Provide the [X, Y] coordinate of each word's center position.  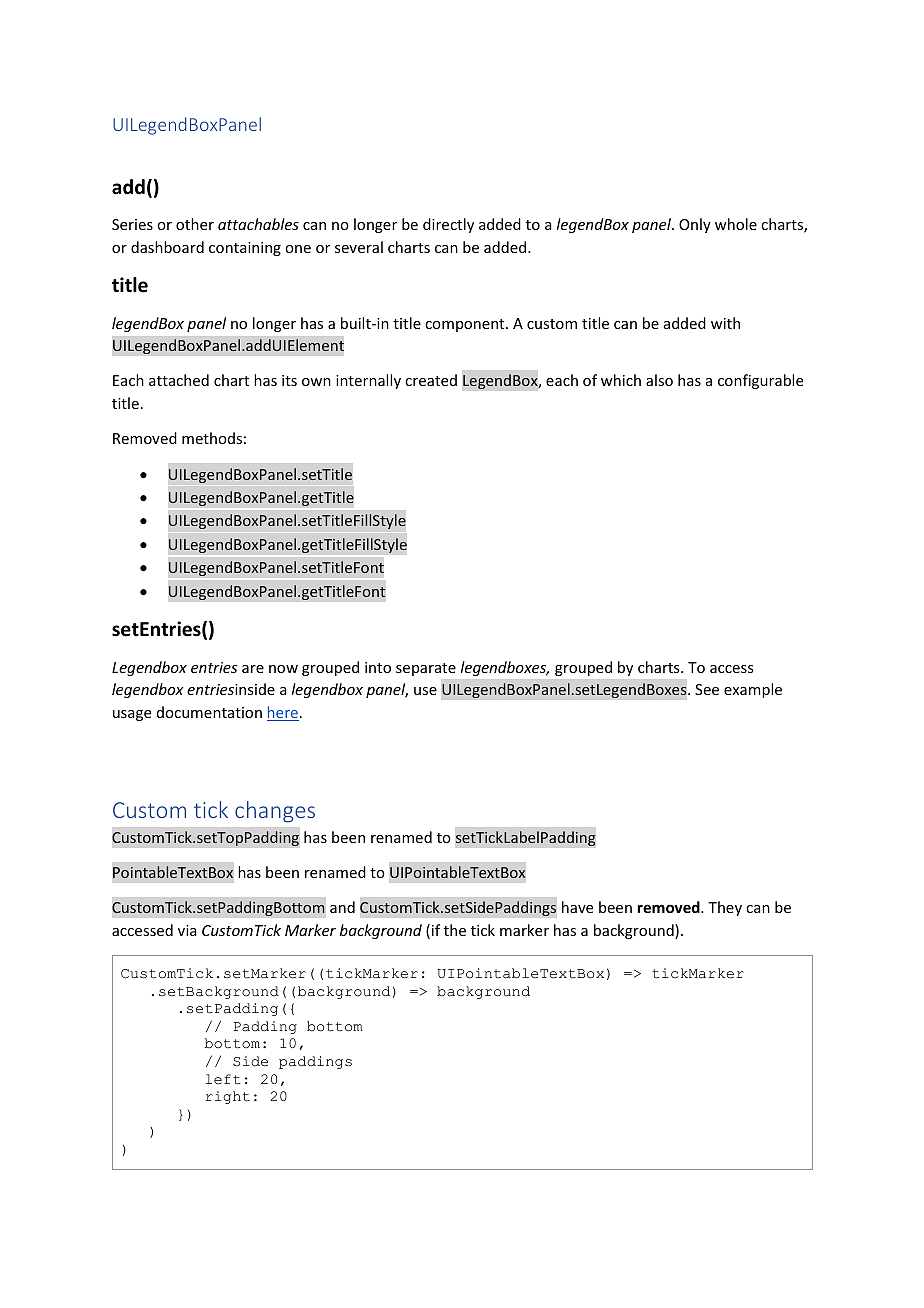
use [425, 691]
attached [179, 380]
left [223, 1079]
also [659, 380]
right [227, 1097]
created [431, 380]
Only [695, 225]
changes [275, 812]
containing [245, 249]
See [707, 689]
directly [448, 225]
